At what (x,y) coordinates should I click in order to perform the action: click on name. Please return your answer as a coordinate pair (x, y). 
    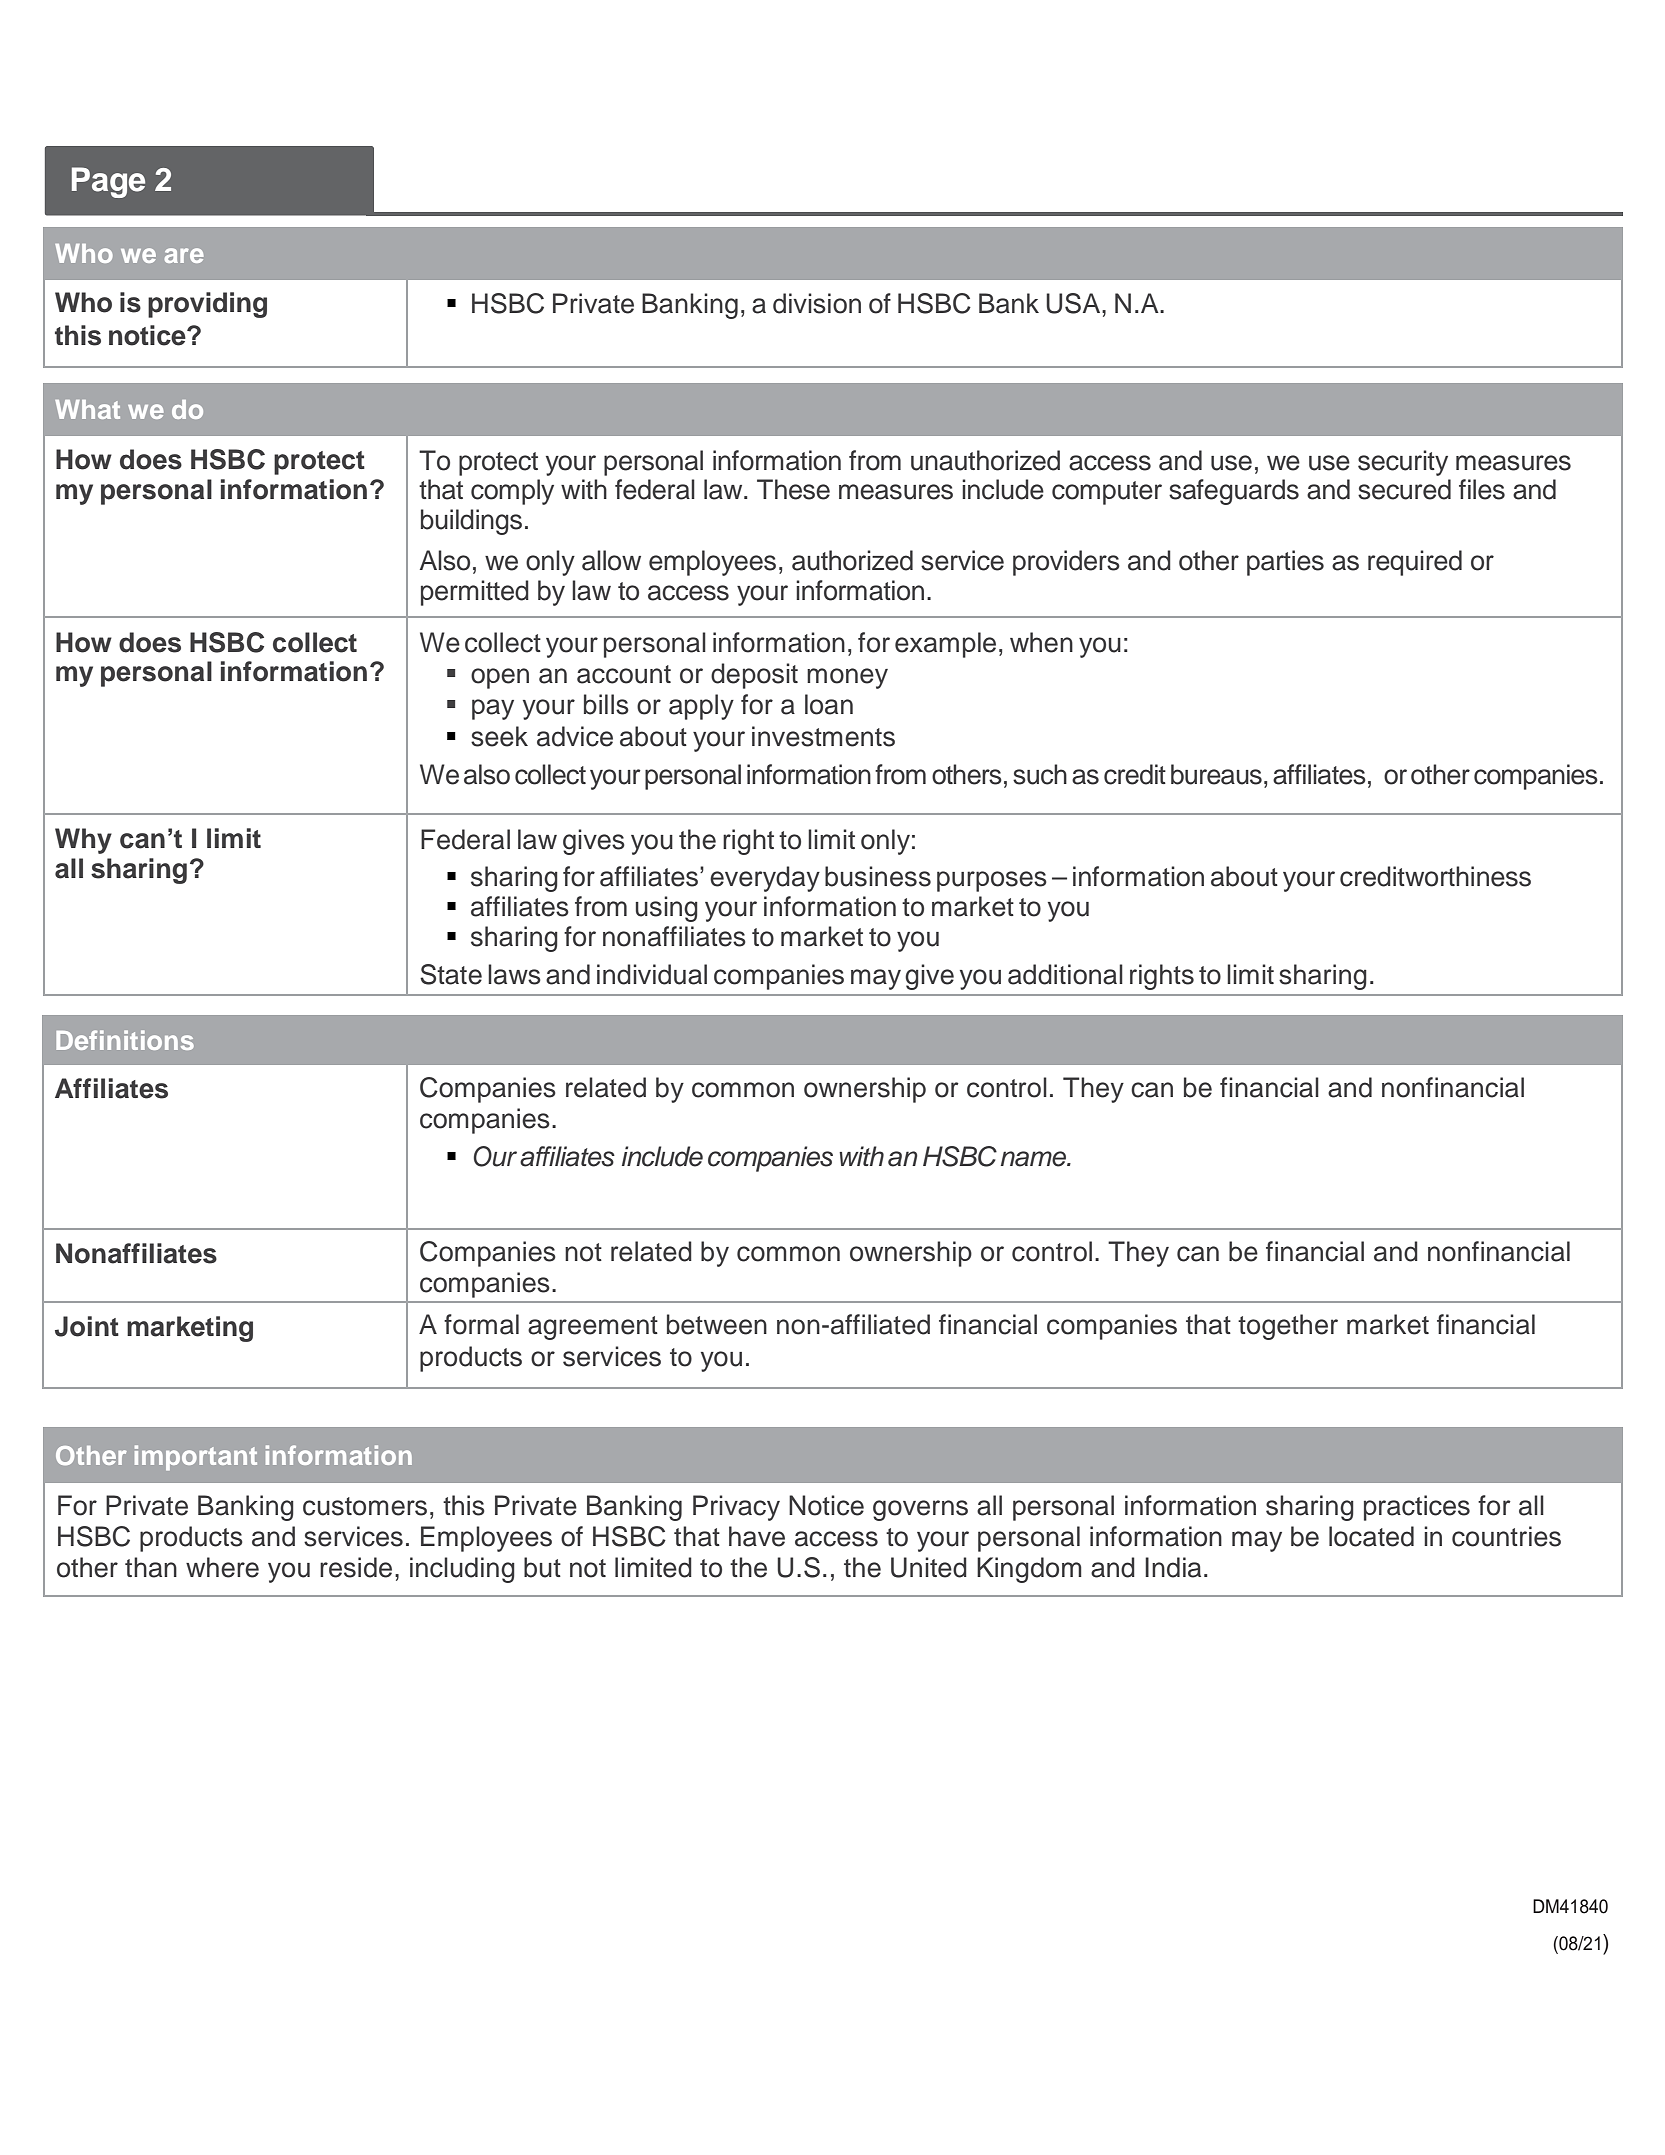
    Looking at the image, I should click on (1035, 1159).
